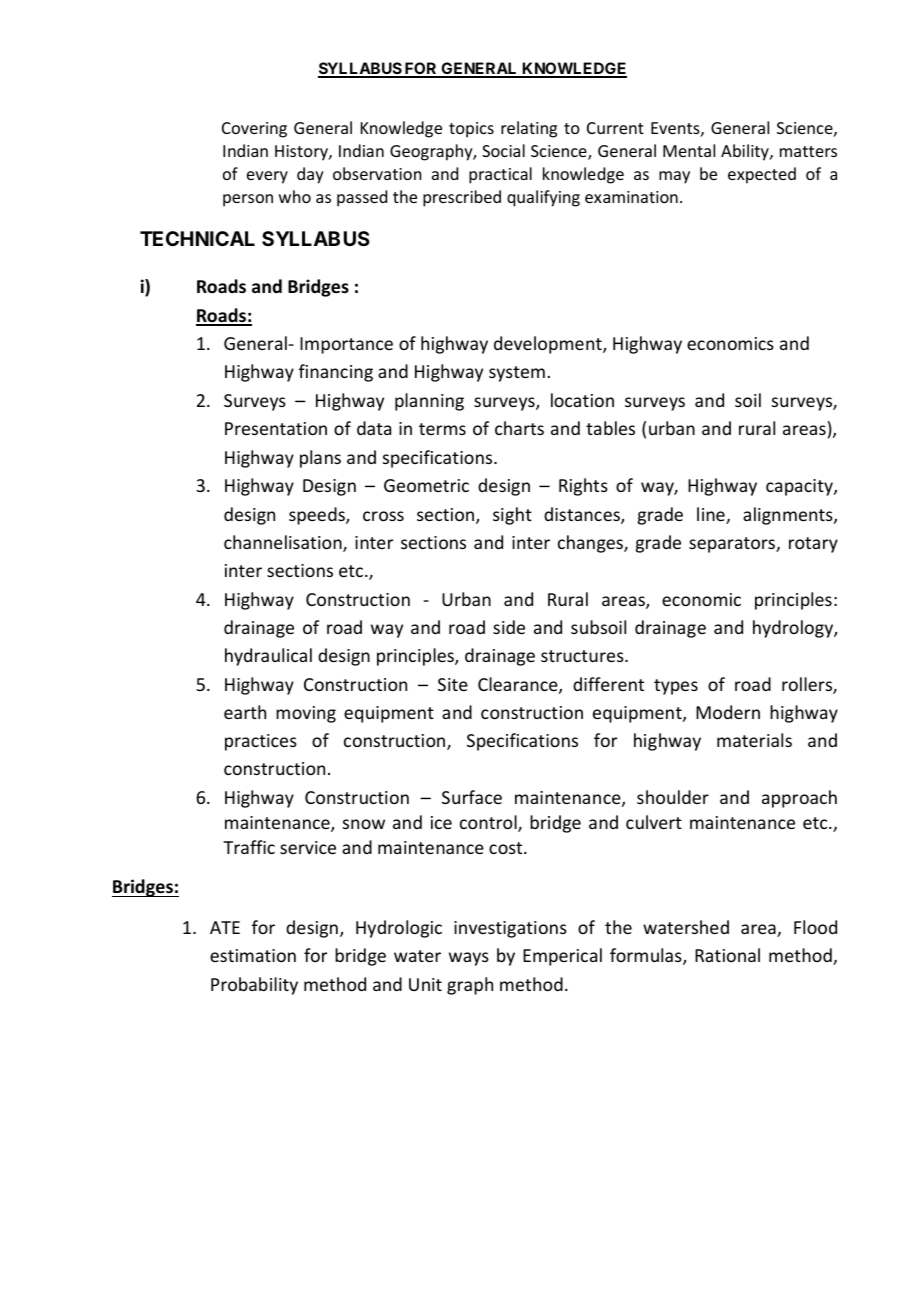 The height and width of the document is (1308, 924). Describe the element at coordinates (469, 959) in the document. I see `ways` at that location.
